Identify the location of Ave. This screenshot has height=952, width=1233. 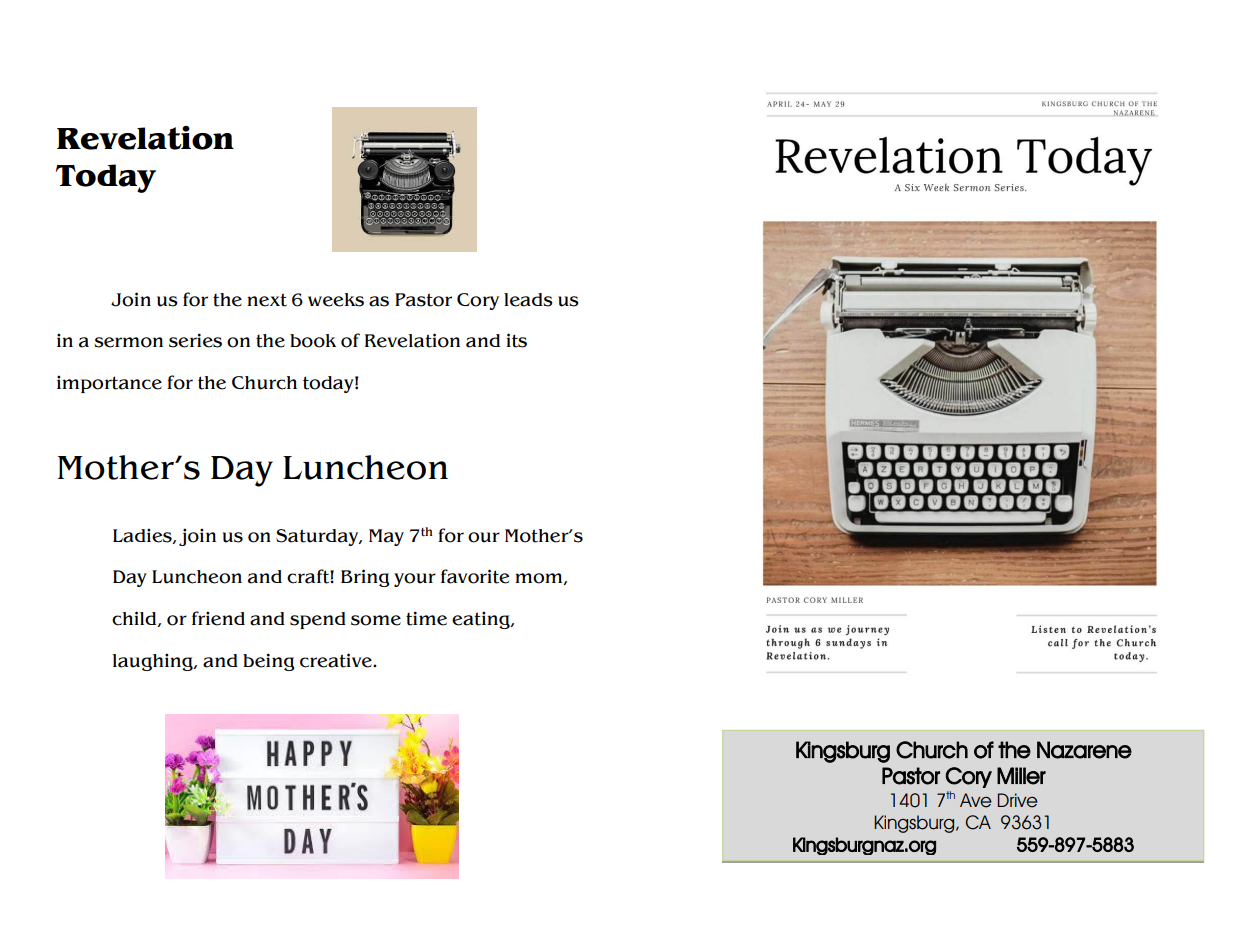
(976, 800).
